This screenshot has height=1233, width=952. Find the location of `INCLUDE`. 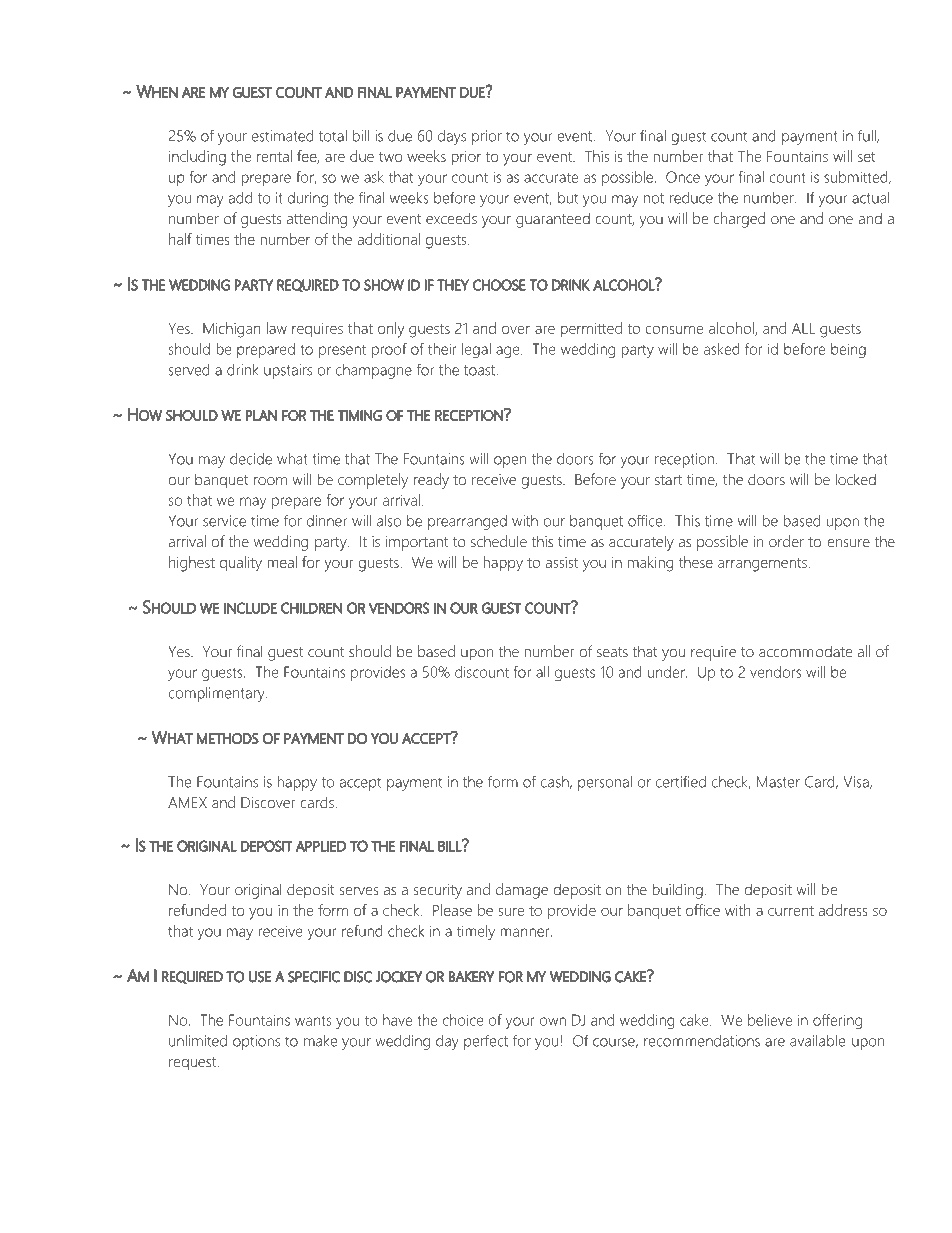

INCLUDE is located at coordinates (250, 608).
